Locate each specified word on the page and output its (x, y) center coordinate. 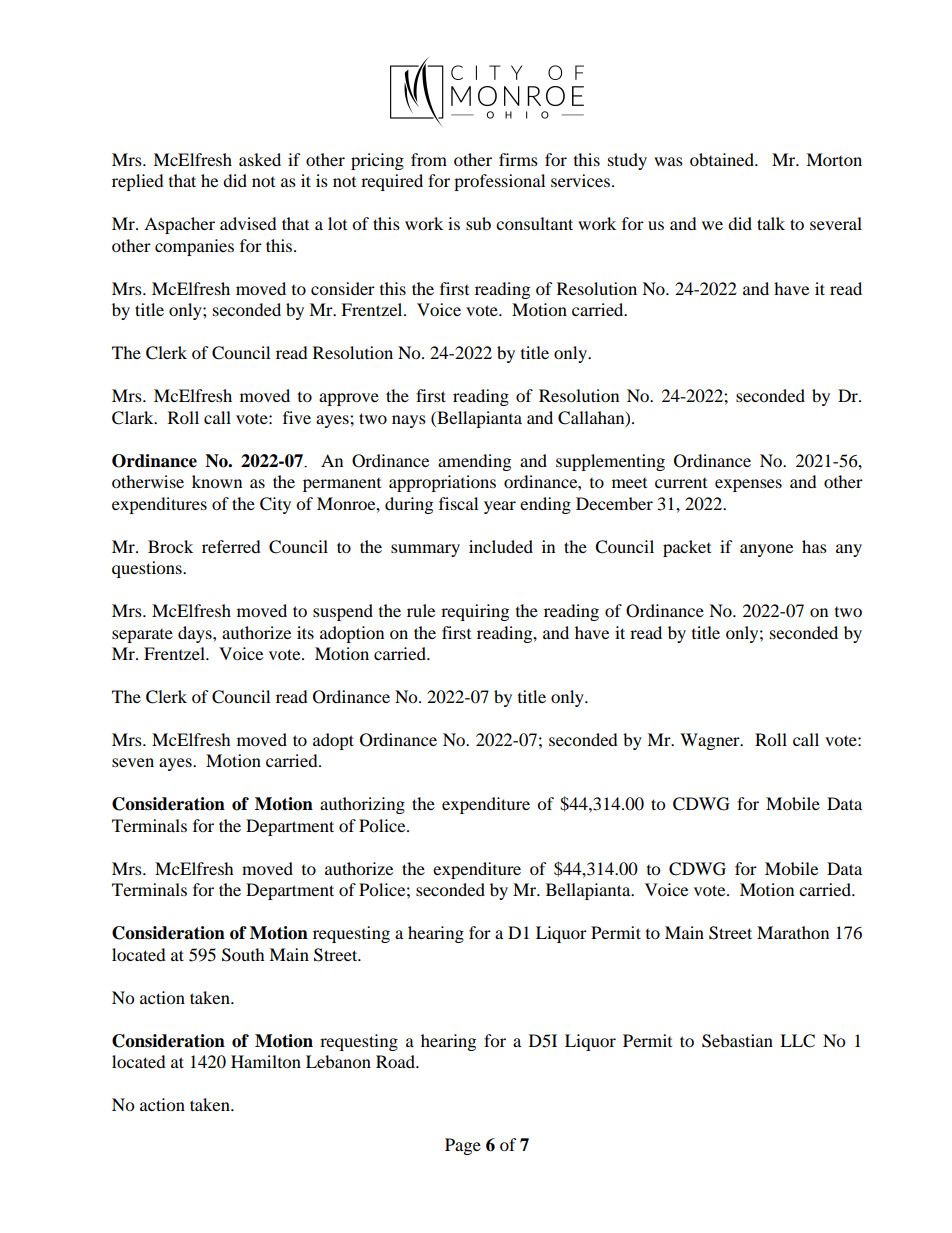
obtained (723, 159)
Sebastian (737, 1041)
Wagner (711, 741)
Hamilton (266, 1061)
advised (248, 223)
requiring (475, 612)
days (196, 634)
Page (463, 1146)
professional (499, 182)
